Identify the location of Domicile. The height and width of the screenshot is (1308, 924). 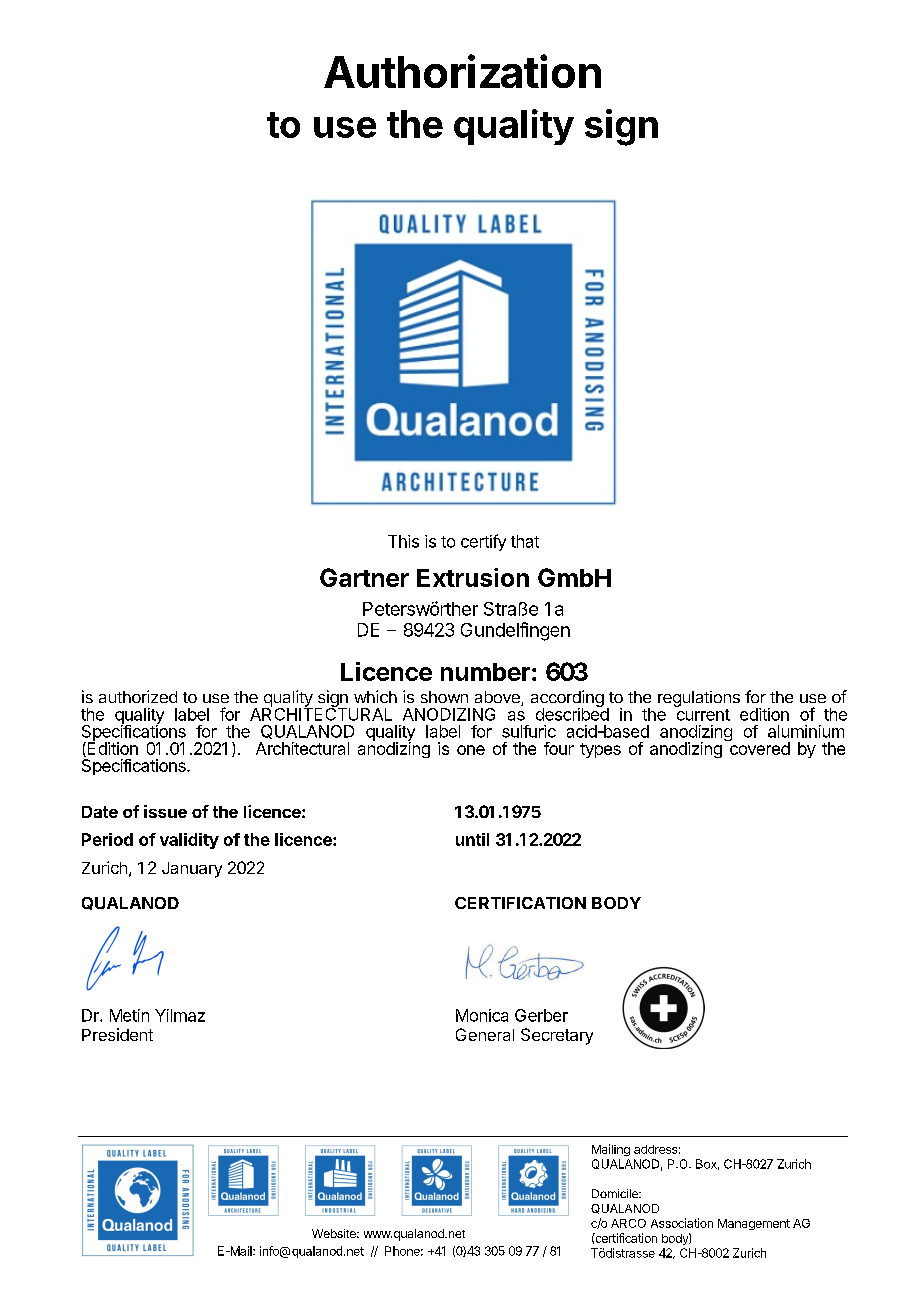
(616, 1193).
